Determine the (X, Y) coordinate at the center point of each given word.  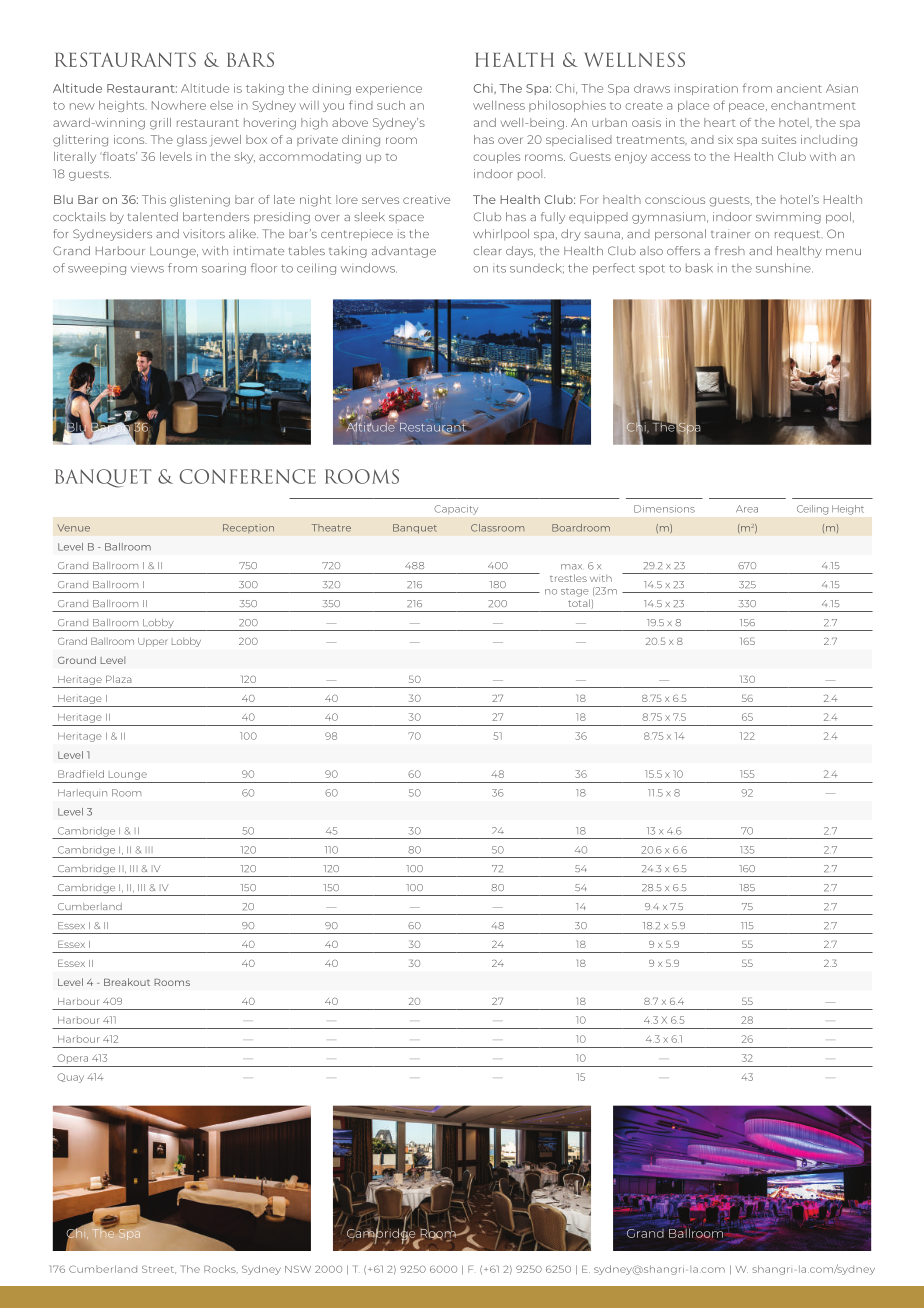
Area (747, 509)
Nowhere (179, 105)
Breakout (127, 982)
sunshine (784, 268)
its (499, 269)
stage (575, 592)
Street (159, 1269)
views (147, 269)
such (391, 105)
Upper (152, 642)
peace (748, 107)
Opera (72, 1058)
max (571, 567)
